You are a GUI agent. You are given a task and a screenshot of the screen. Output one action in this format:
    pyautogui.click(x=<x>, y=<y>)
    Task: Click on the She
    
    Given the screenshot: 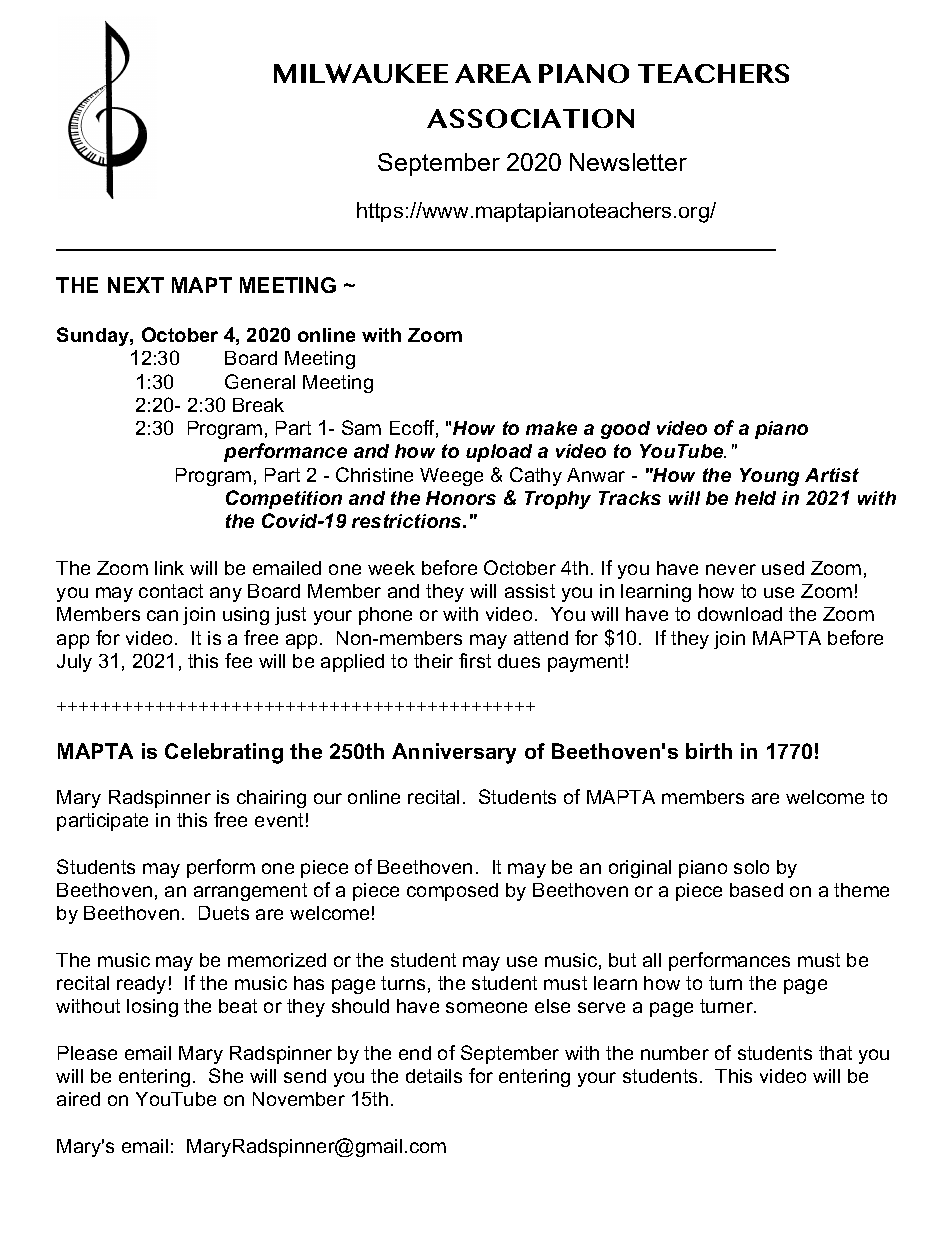 What is the action you would take?
    pyautogui.click(x=226, y=1075)
